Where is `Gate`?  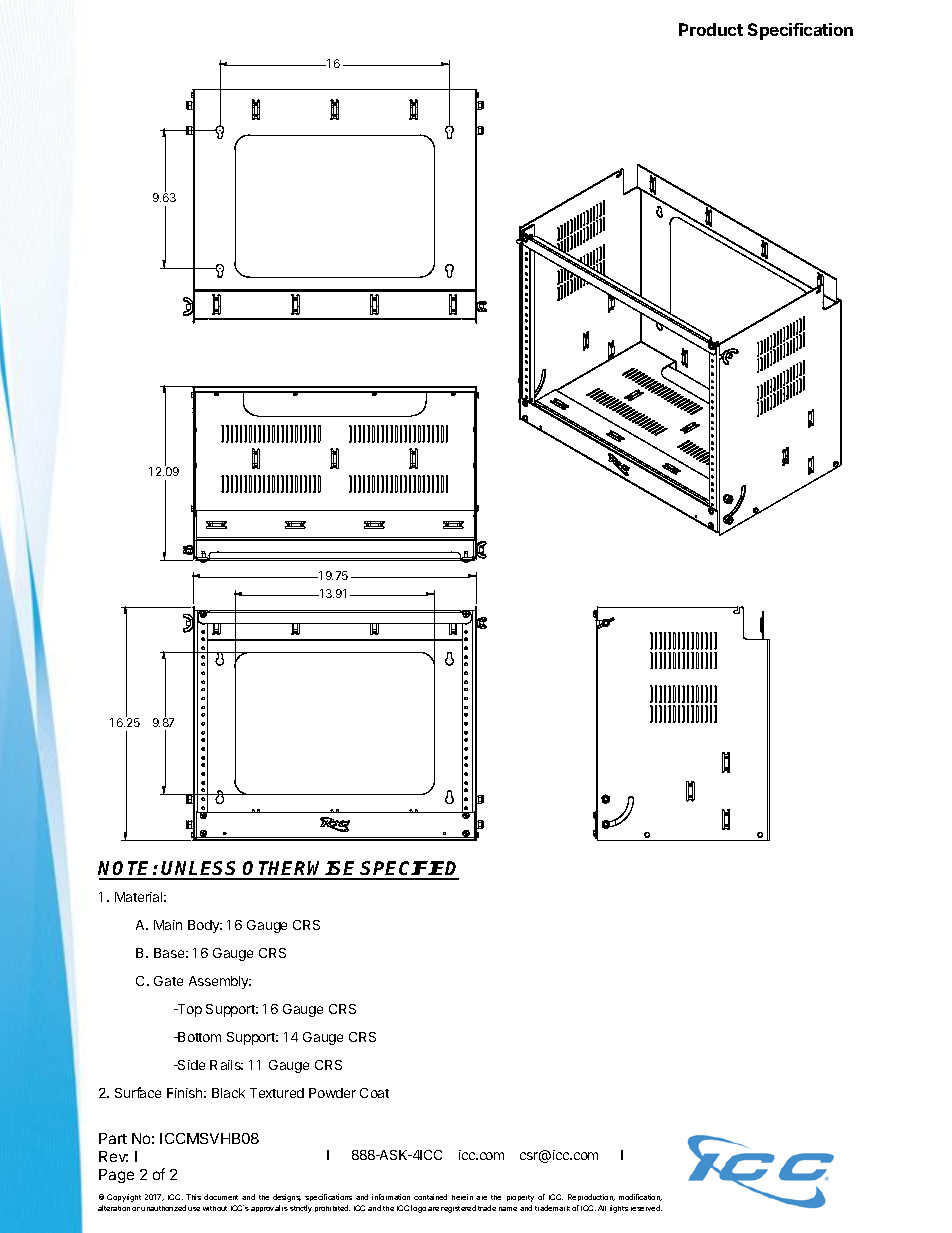 Gate is located at coordinates (168, 981).
